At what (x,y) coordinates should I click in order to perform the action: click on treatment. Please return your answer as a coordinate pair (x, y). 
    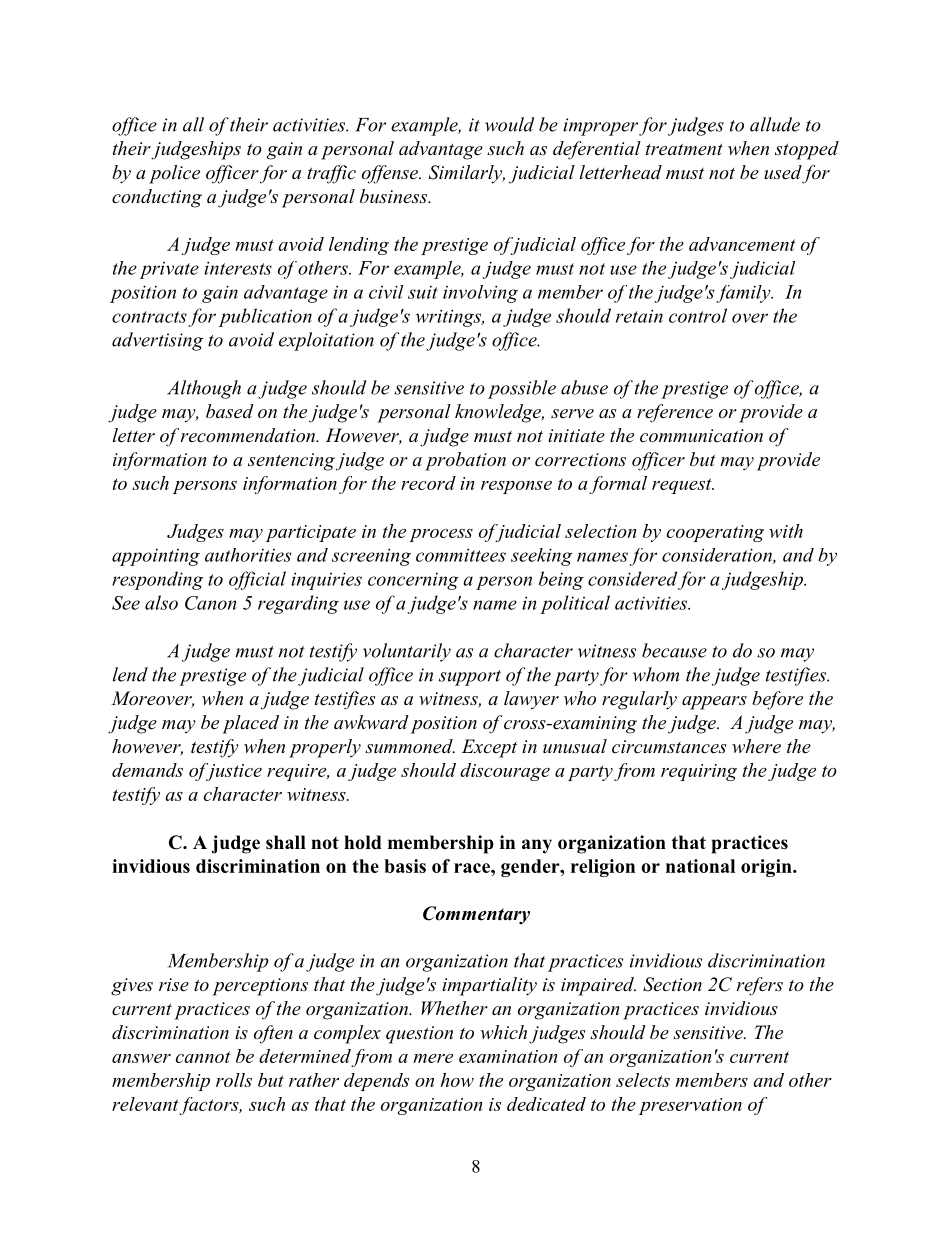
    Looking at the image, I should click on (684, 150).
